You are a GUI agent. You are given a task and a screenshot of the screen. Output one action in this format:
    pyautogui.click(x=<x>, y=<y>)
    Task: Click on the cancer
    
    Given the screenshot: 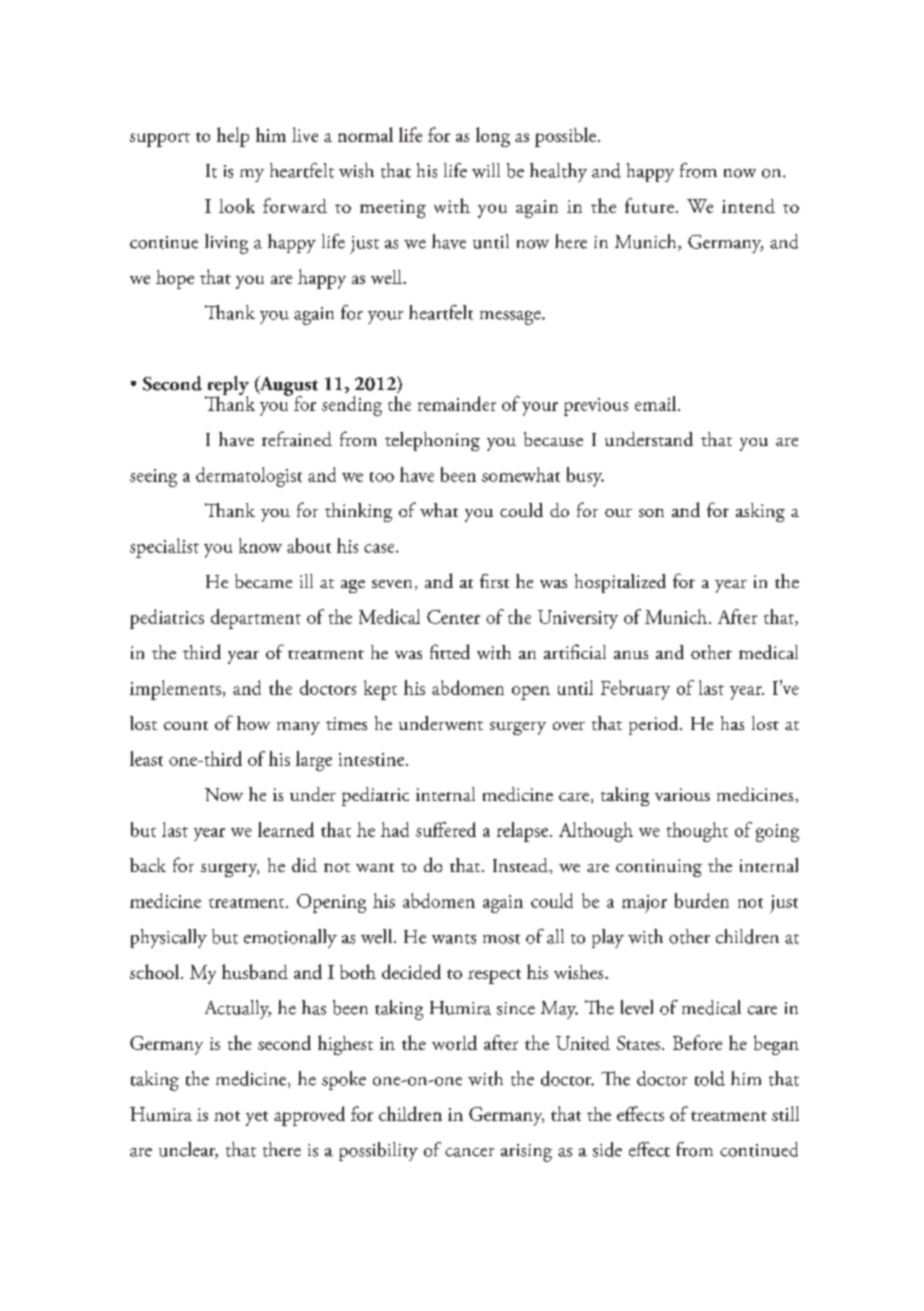 What is the action you would take?
    pyautogui.click(x=469, y=1152)
